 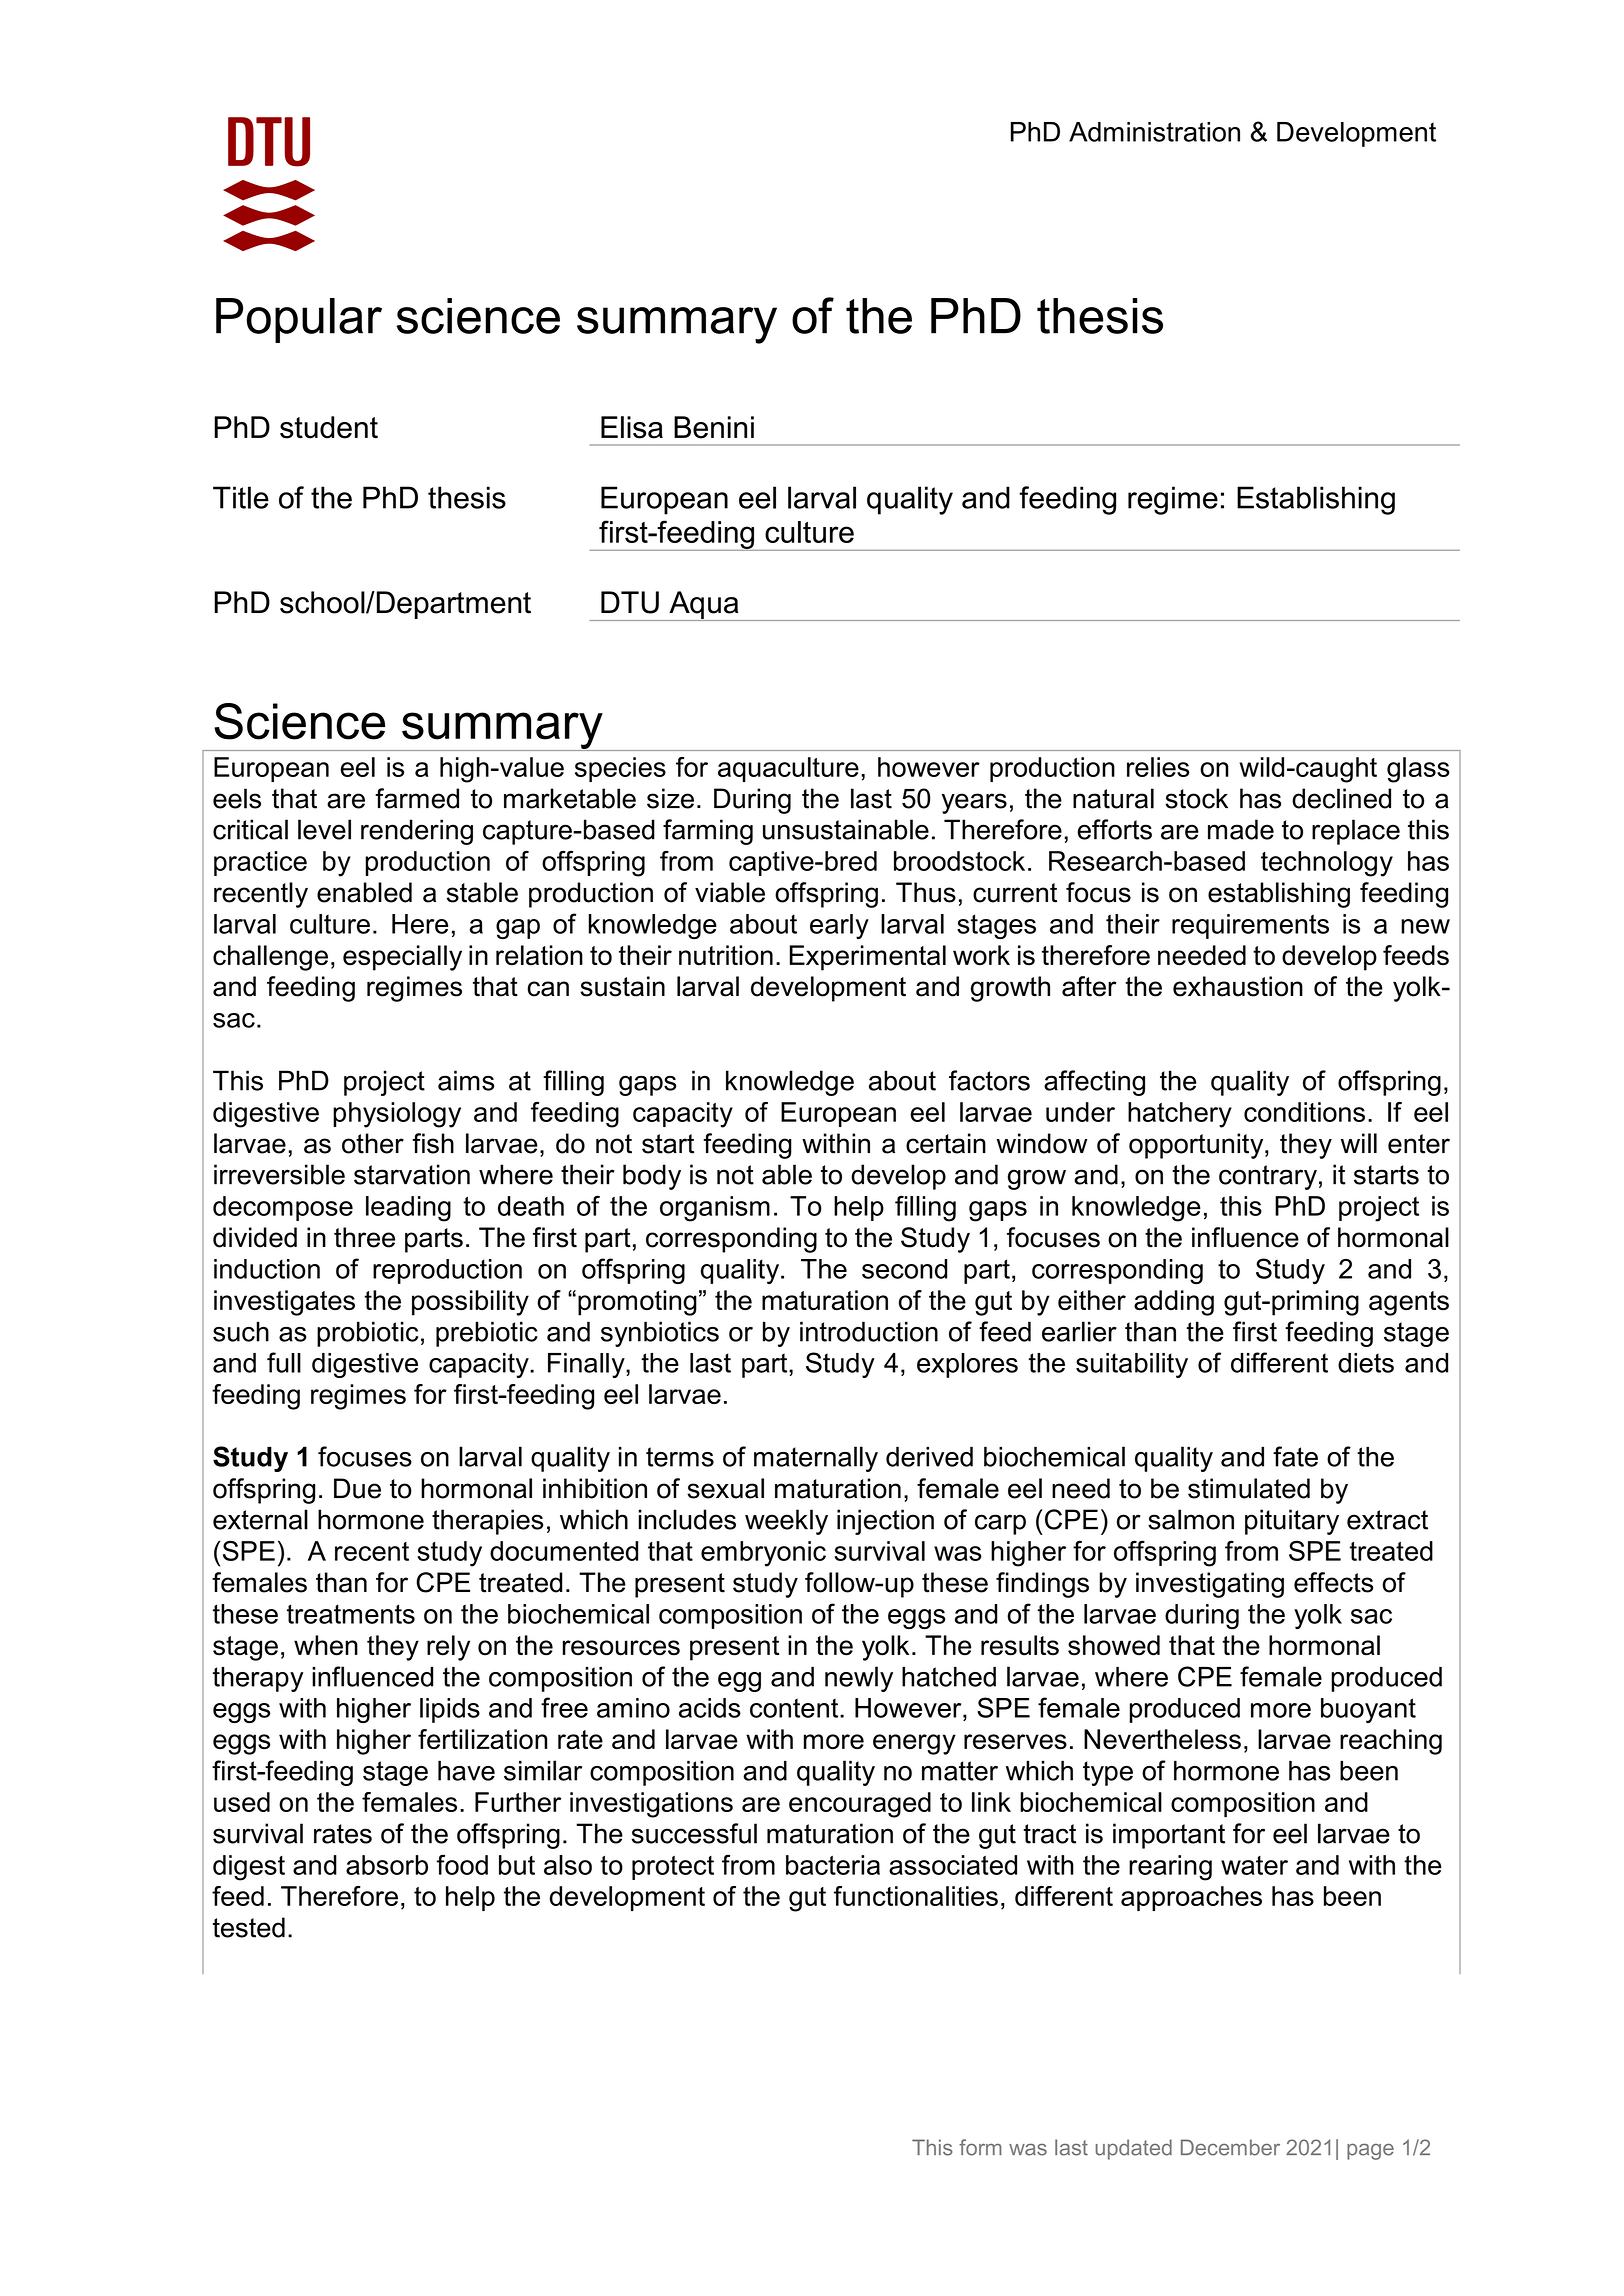 I want to click on Administration, so click(x=1154, y=132).
